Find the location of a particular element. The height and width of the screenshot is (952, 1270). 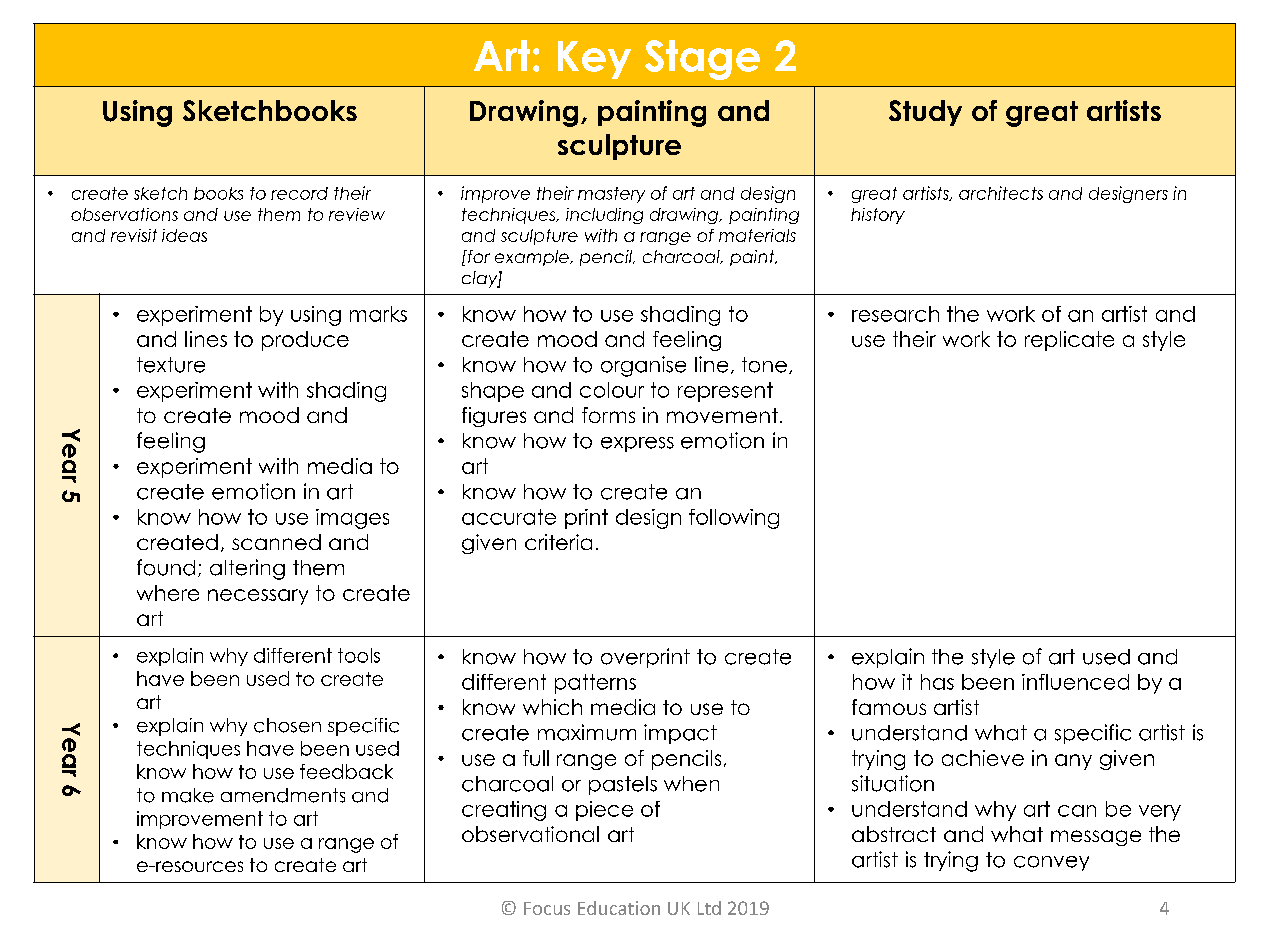

record is located at coordinates (299, 193).
